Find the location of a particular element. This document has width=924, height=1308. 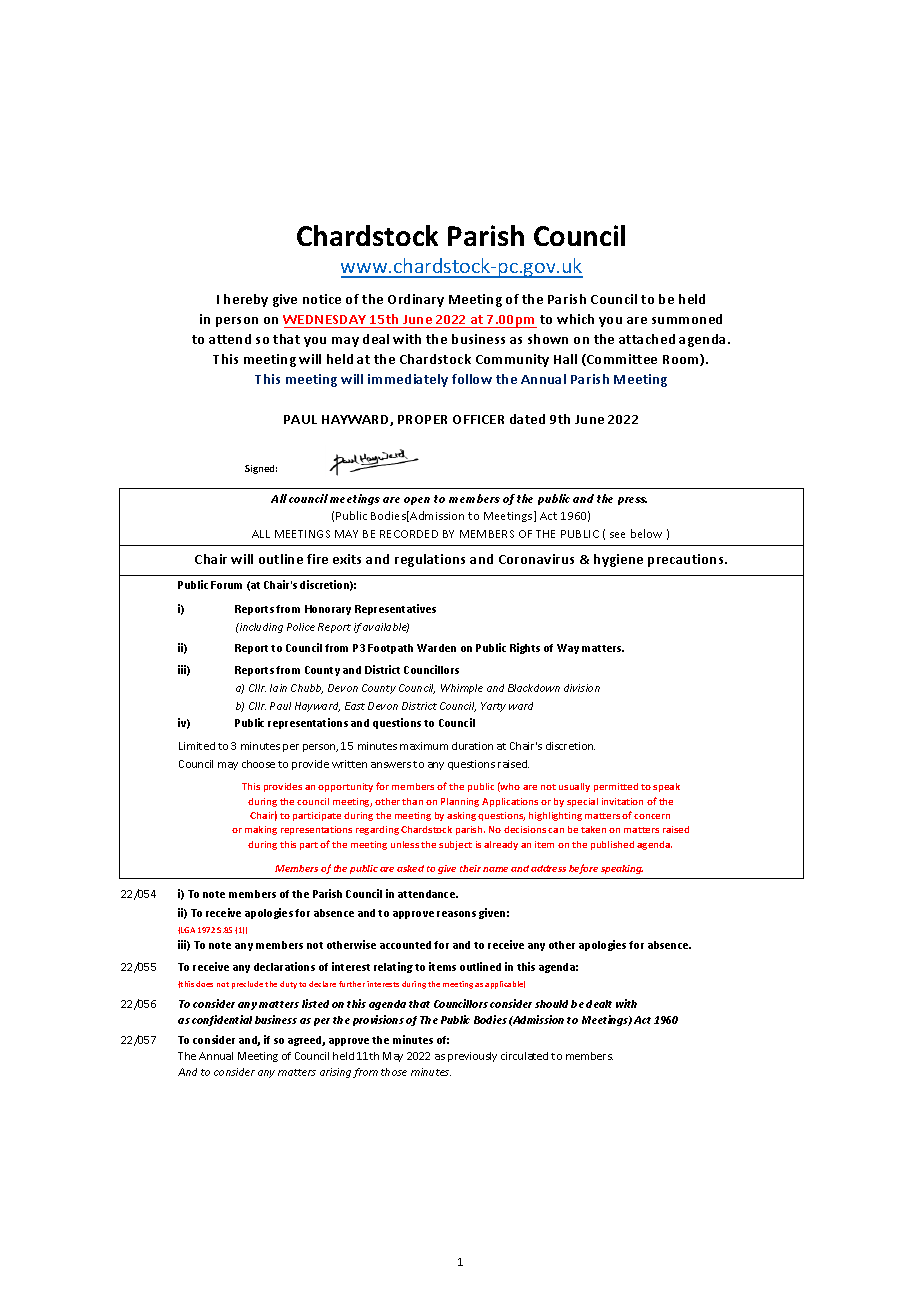

division is located at coordinates (582, 688).
